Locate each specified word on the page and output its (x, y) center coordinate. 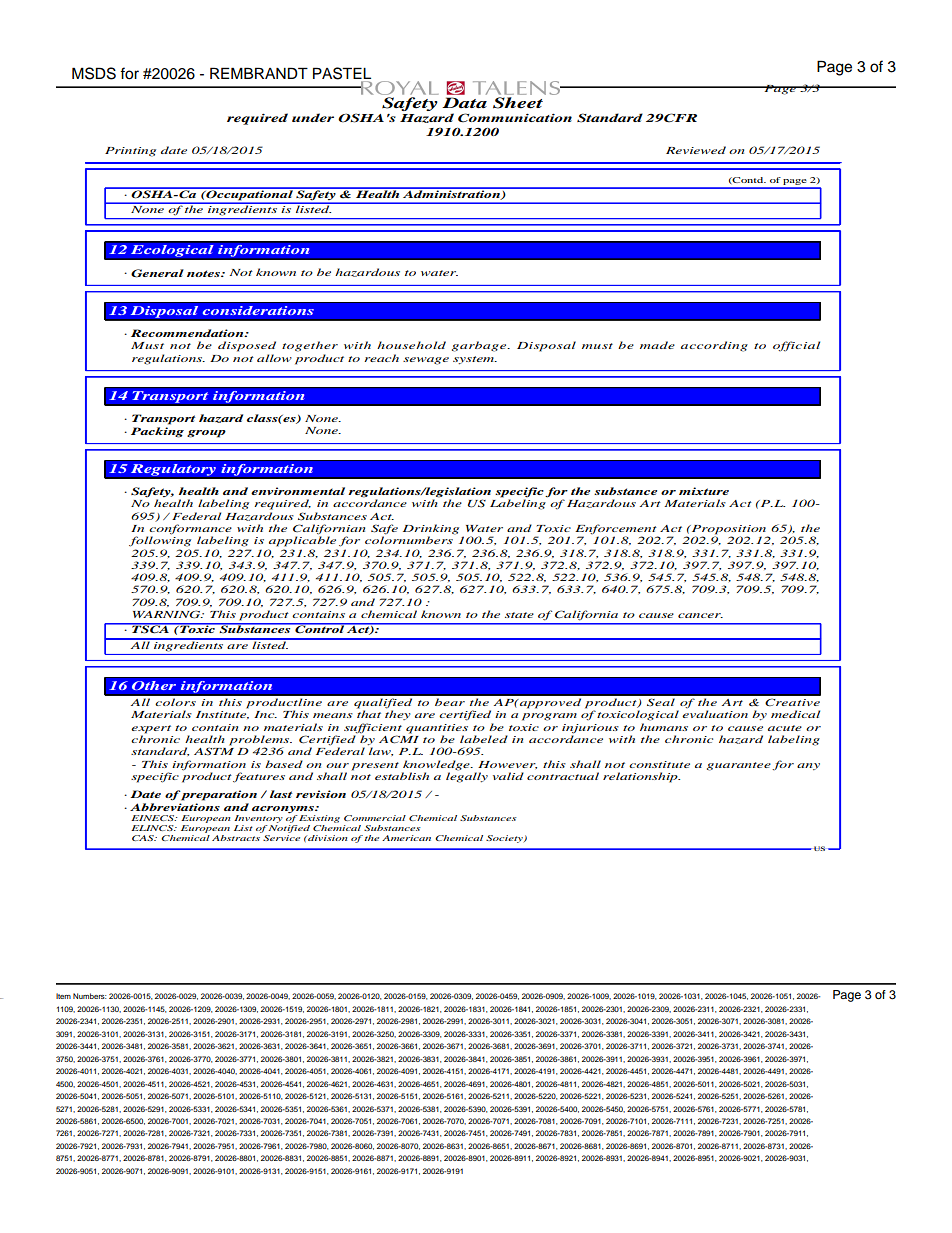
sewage (426, 361)
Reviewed (696, 150)
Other (153, 685)
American (406, 838)
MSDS (94, 73)
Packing (157, 432)
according (714, 346)
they (397, 714)
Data (464, 102)
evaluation (715, 714)
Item (63, 996)
